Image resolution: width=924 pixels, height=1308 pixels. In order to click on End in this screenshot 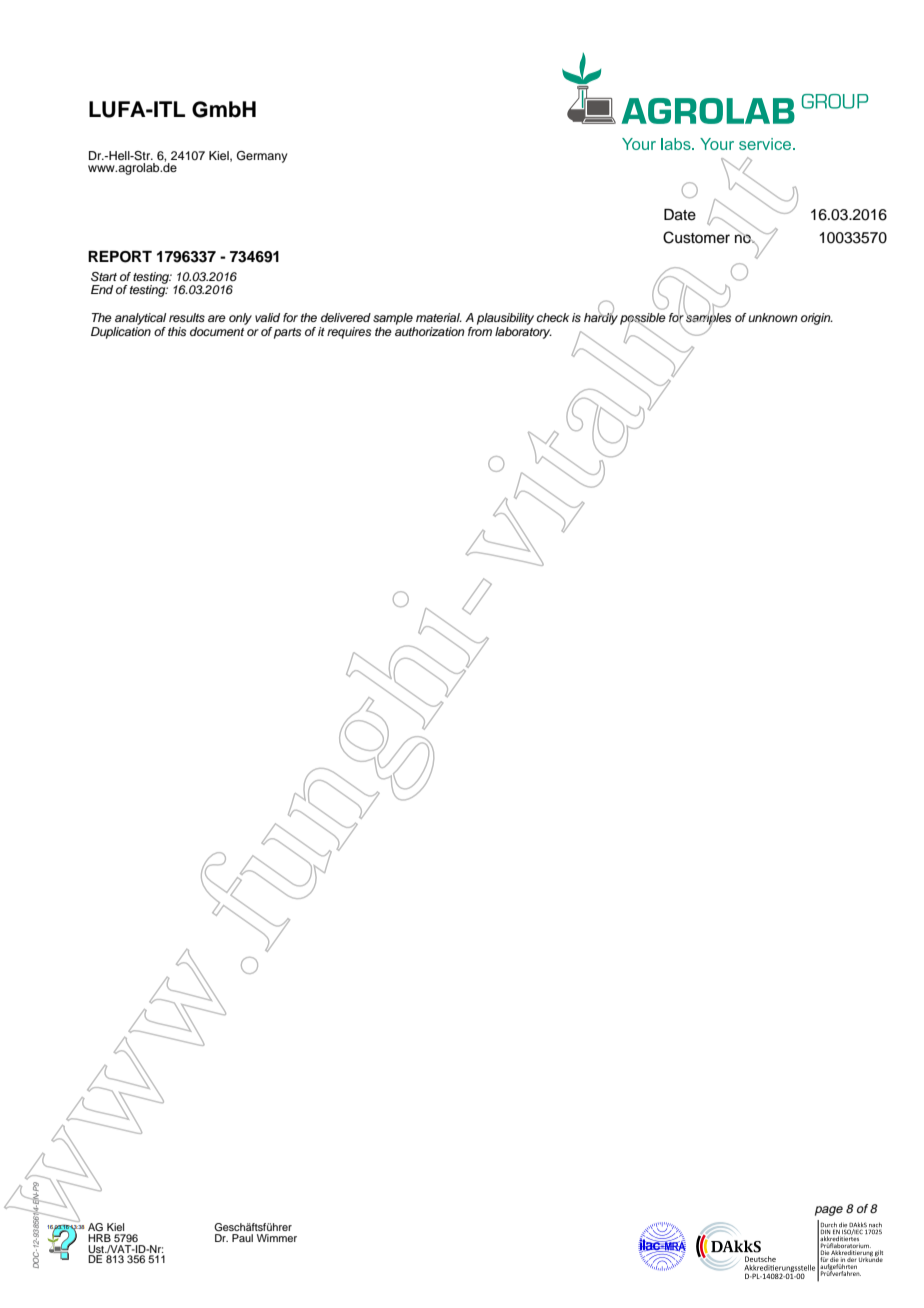, I will do `click(102, 289)`.
